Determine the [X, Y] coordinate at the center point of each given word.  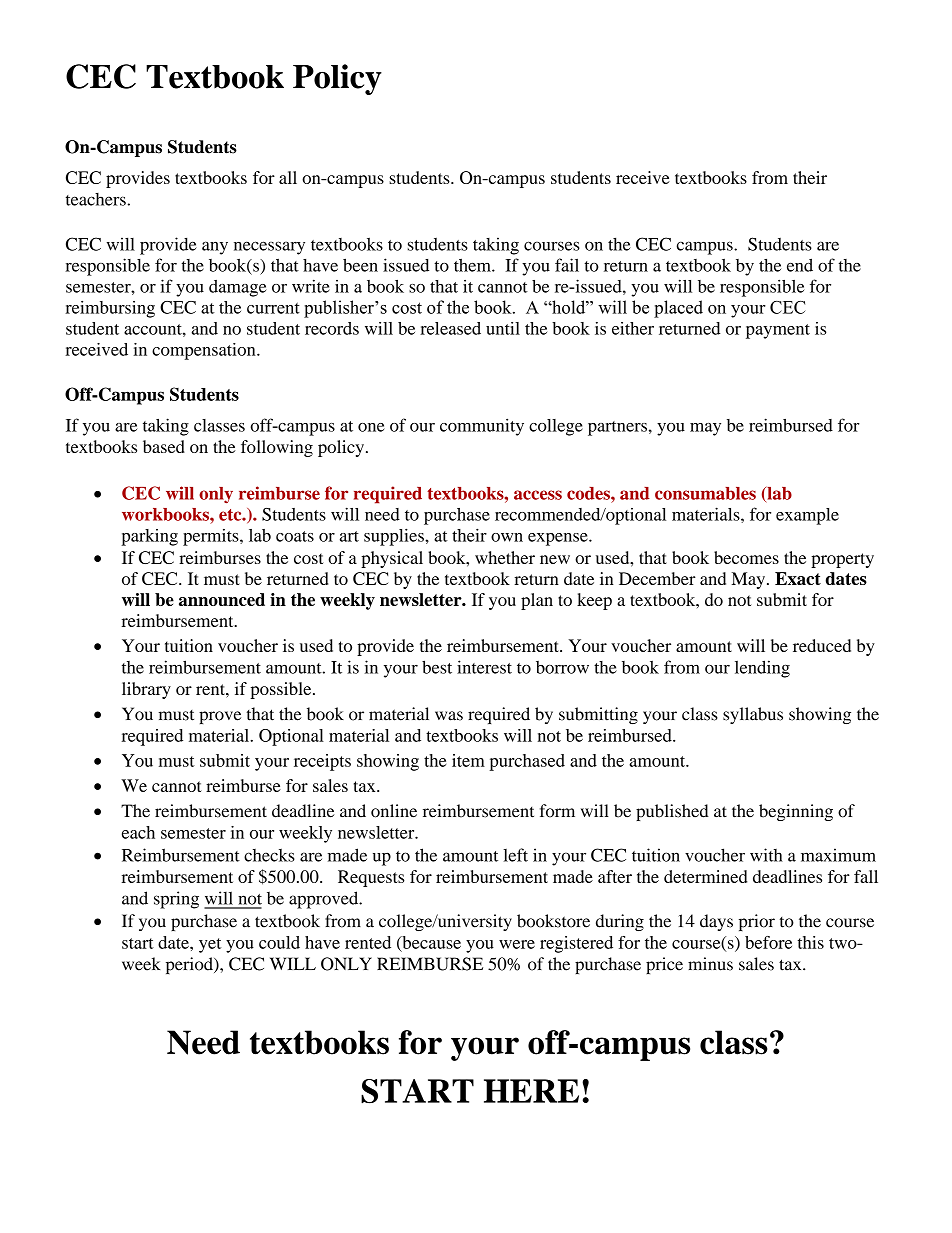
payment [778, 331]
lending [762, 669]
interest [484, 667]
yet [210, 945]
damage [238, 288]
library [146, 690]
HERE [531, 1091]
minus [710, 964]
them [473, 265]
